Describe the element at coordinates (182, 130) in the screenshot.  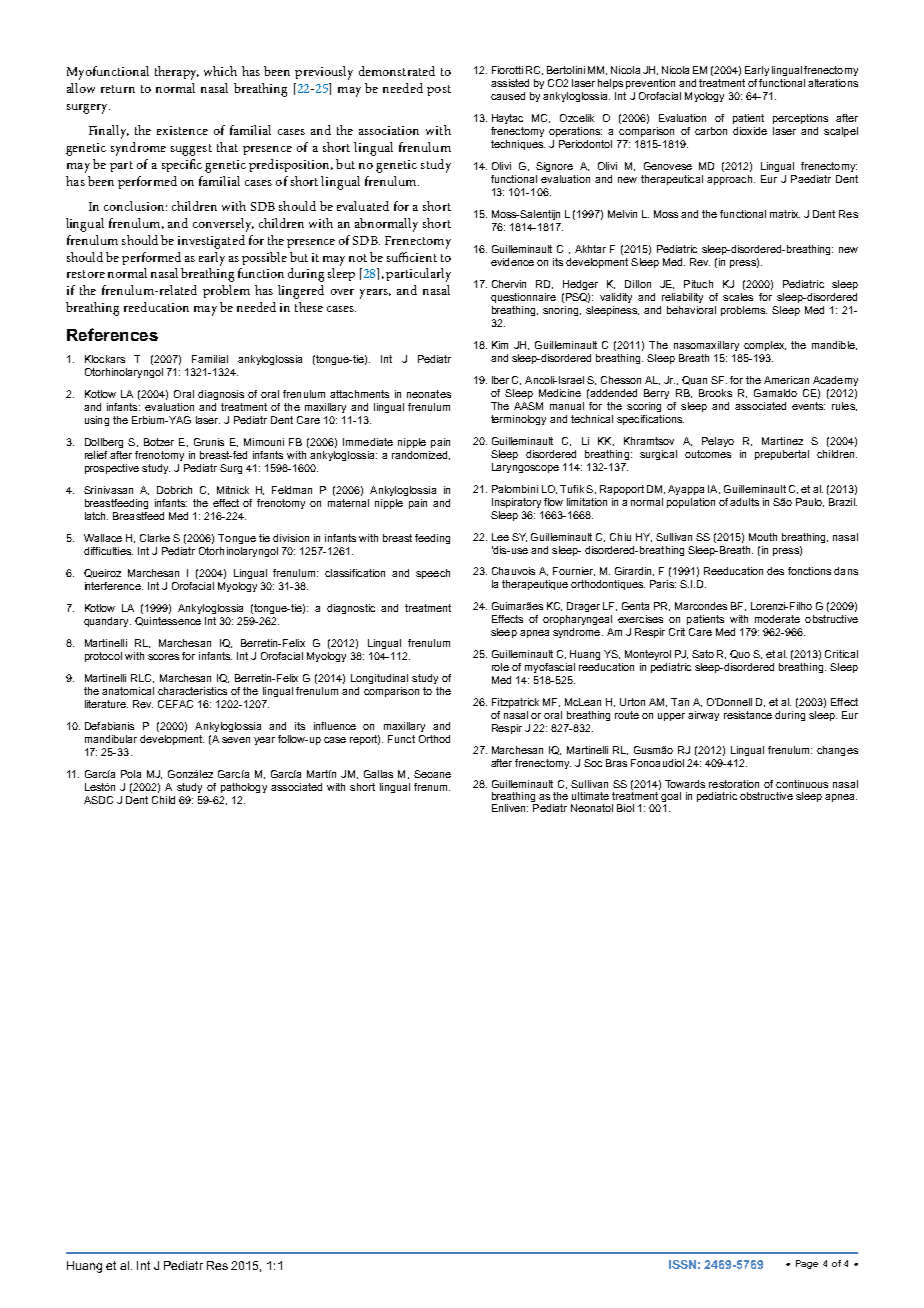
I see `existence` at that location.
